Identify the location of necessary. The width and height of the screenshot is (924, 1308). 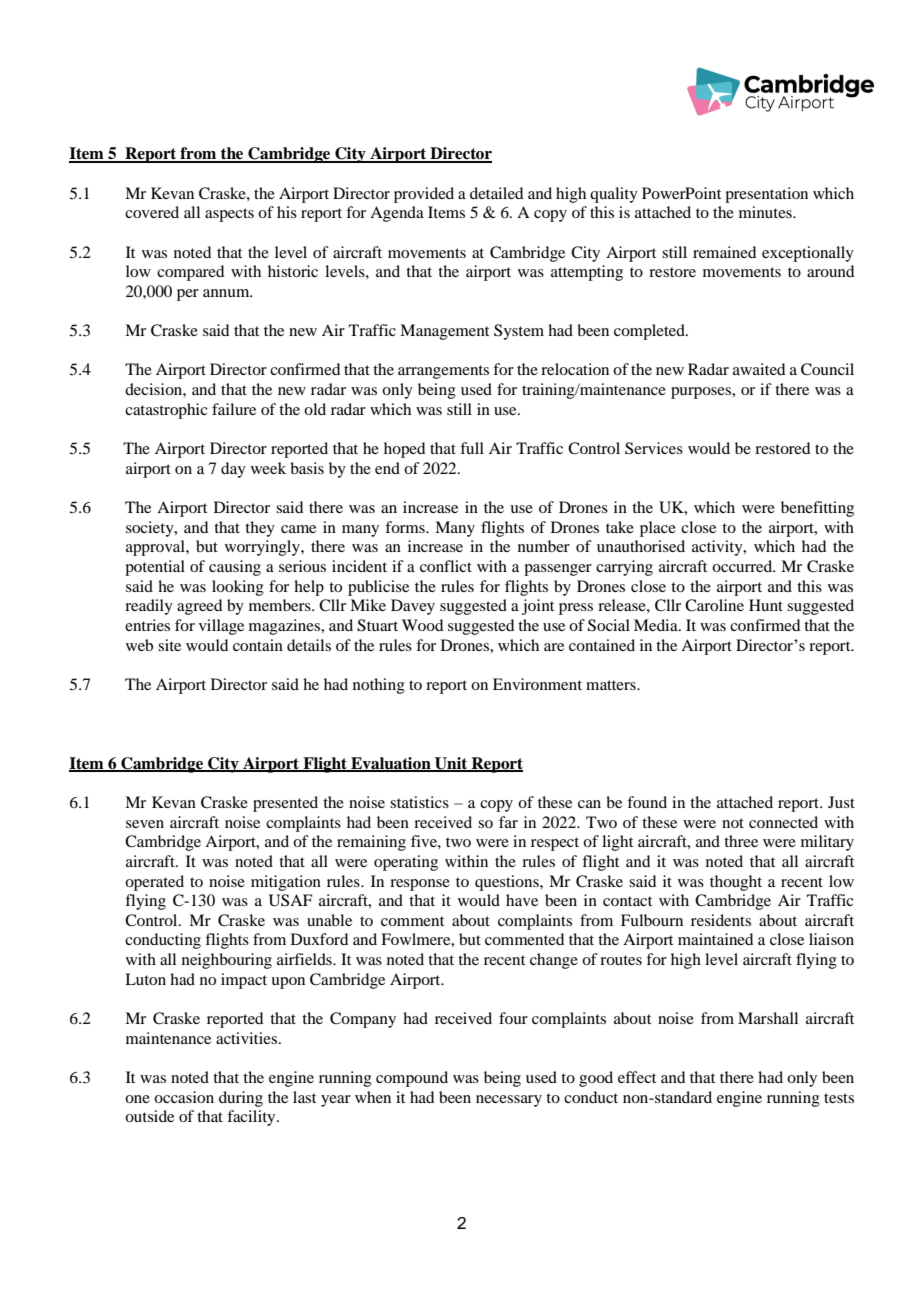
(509, 1101).
